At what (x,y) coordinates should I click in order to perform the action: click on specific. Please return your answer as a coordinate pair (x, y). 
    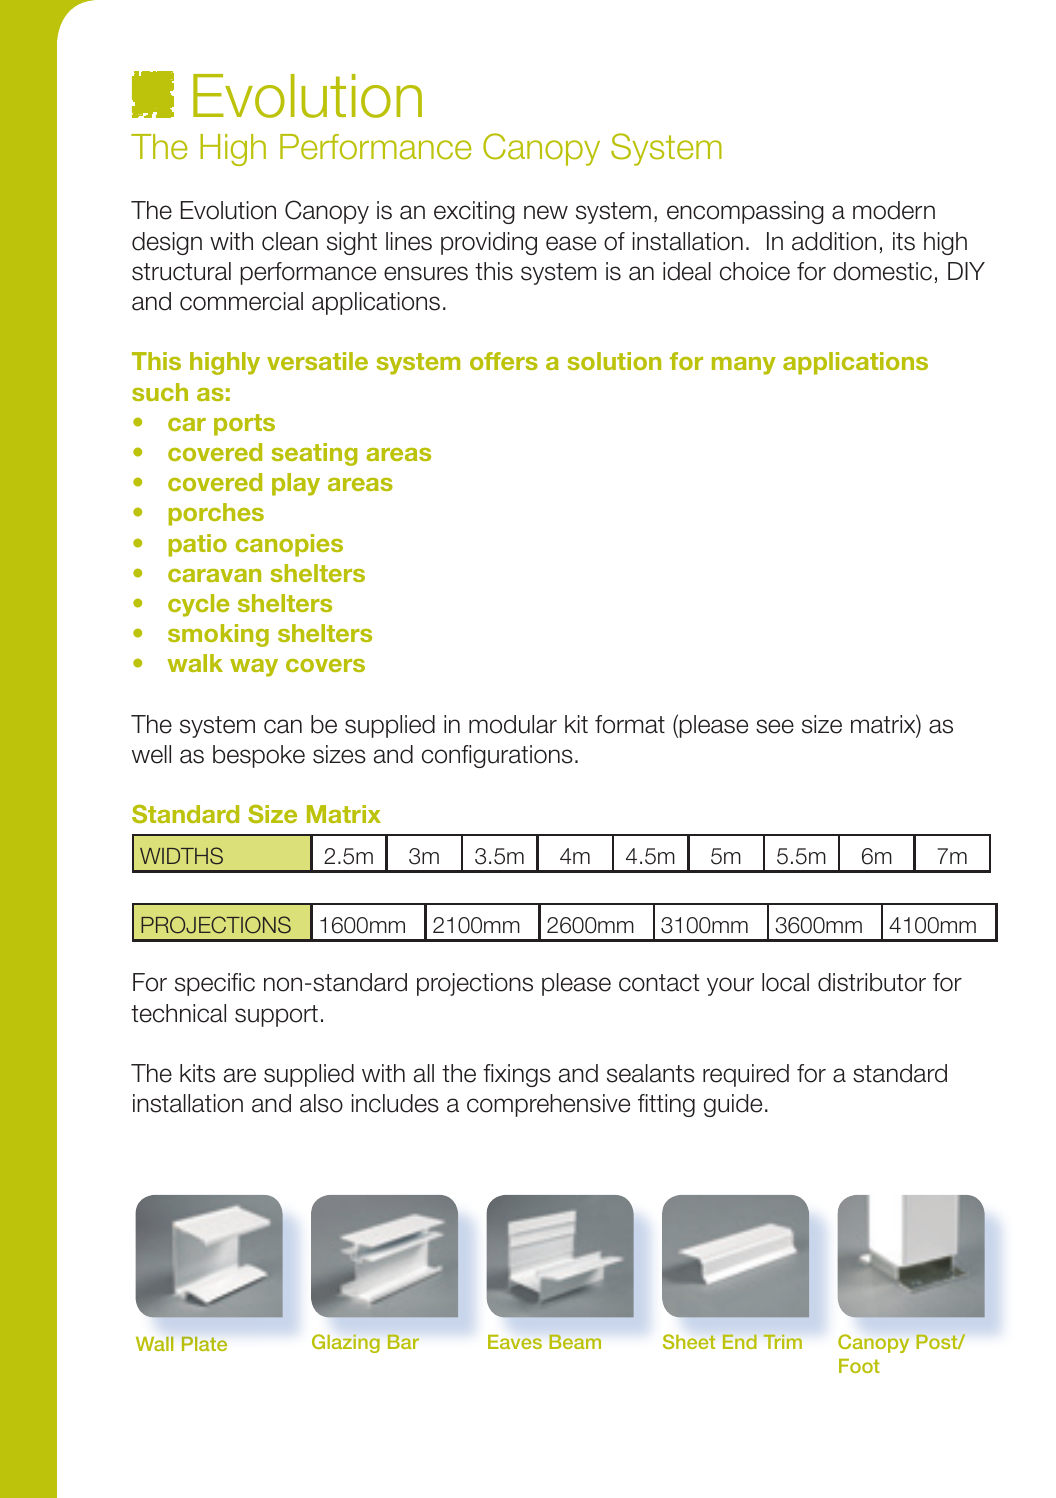
    Looking at the image, I should click on (215, 984).
